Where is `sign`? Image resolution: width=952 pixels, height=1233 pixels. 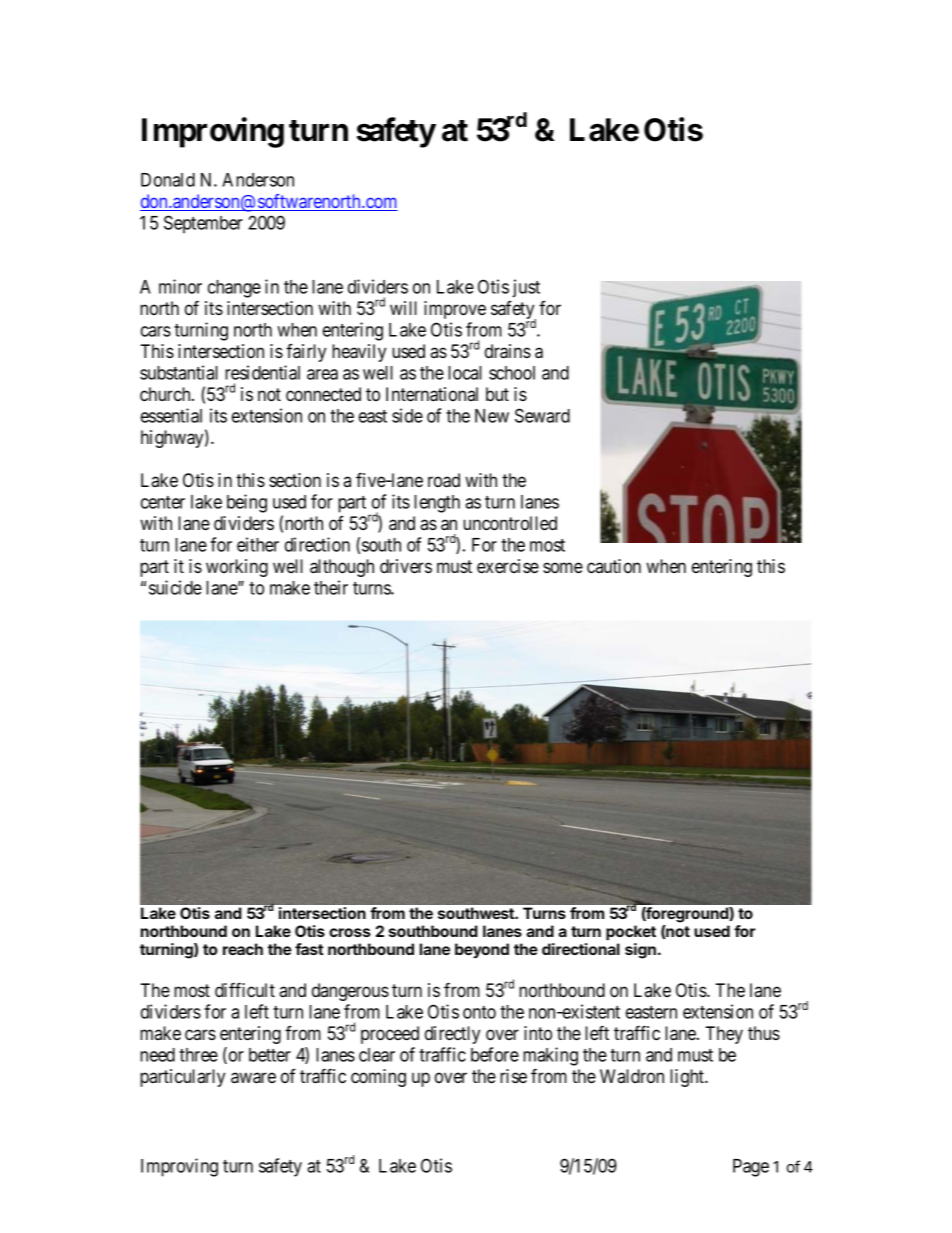 sign is located at coordinates (640, 951).
